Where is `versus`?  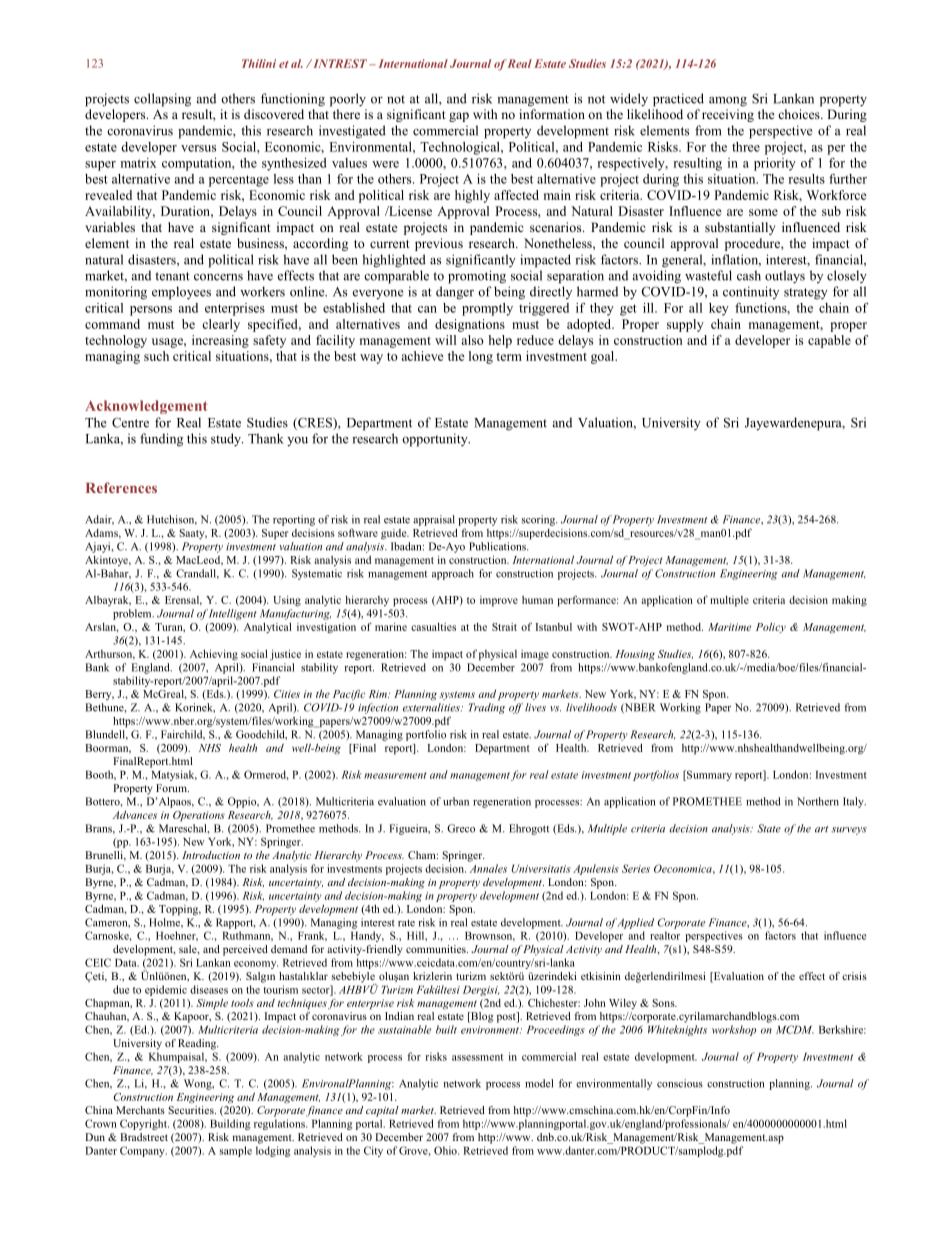 versus is located at coordinates (198, 148).
